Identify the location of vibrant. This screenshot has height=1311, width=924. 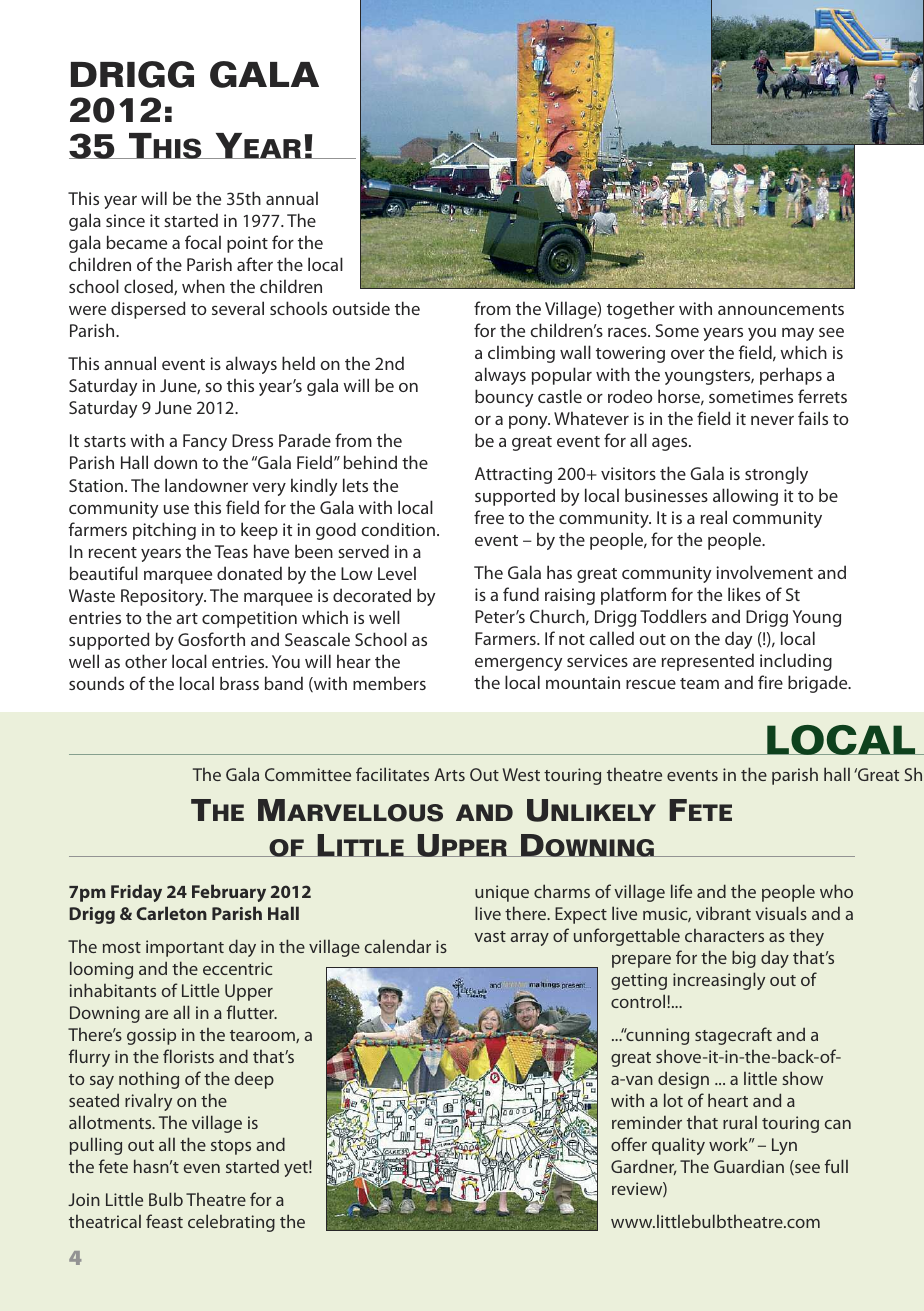
(723, 913).
